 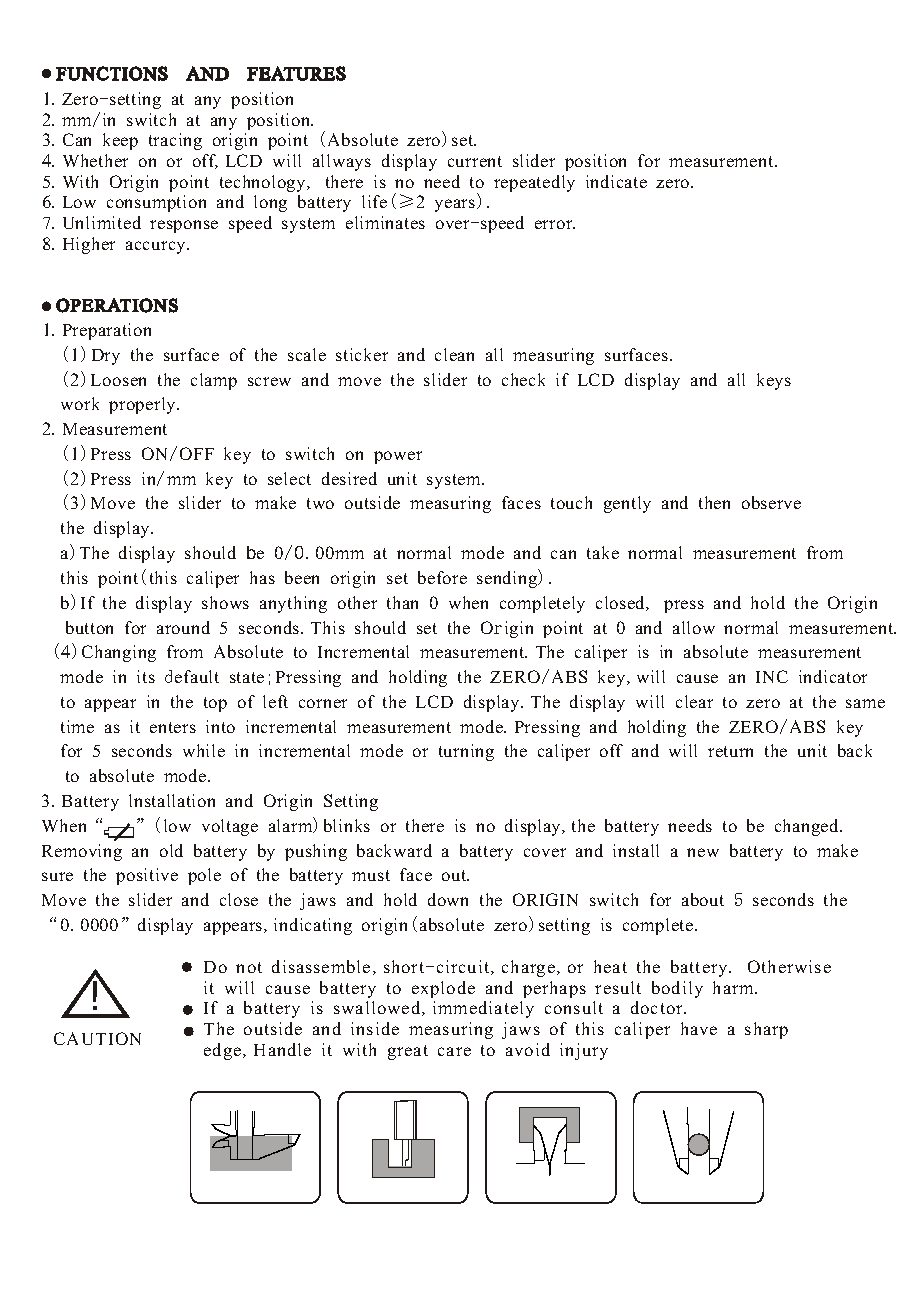 I want to click on keys, so click(x=774, y=381).
